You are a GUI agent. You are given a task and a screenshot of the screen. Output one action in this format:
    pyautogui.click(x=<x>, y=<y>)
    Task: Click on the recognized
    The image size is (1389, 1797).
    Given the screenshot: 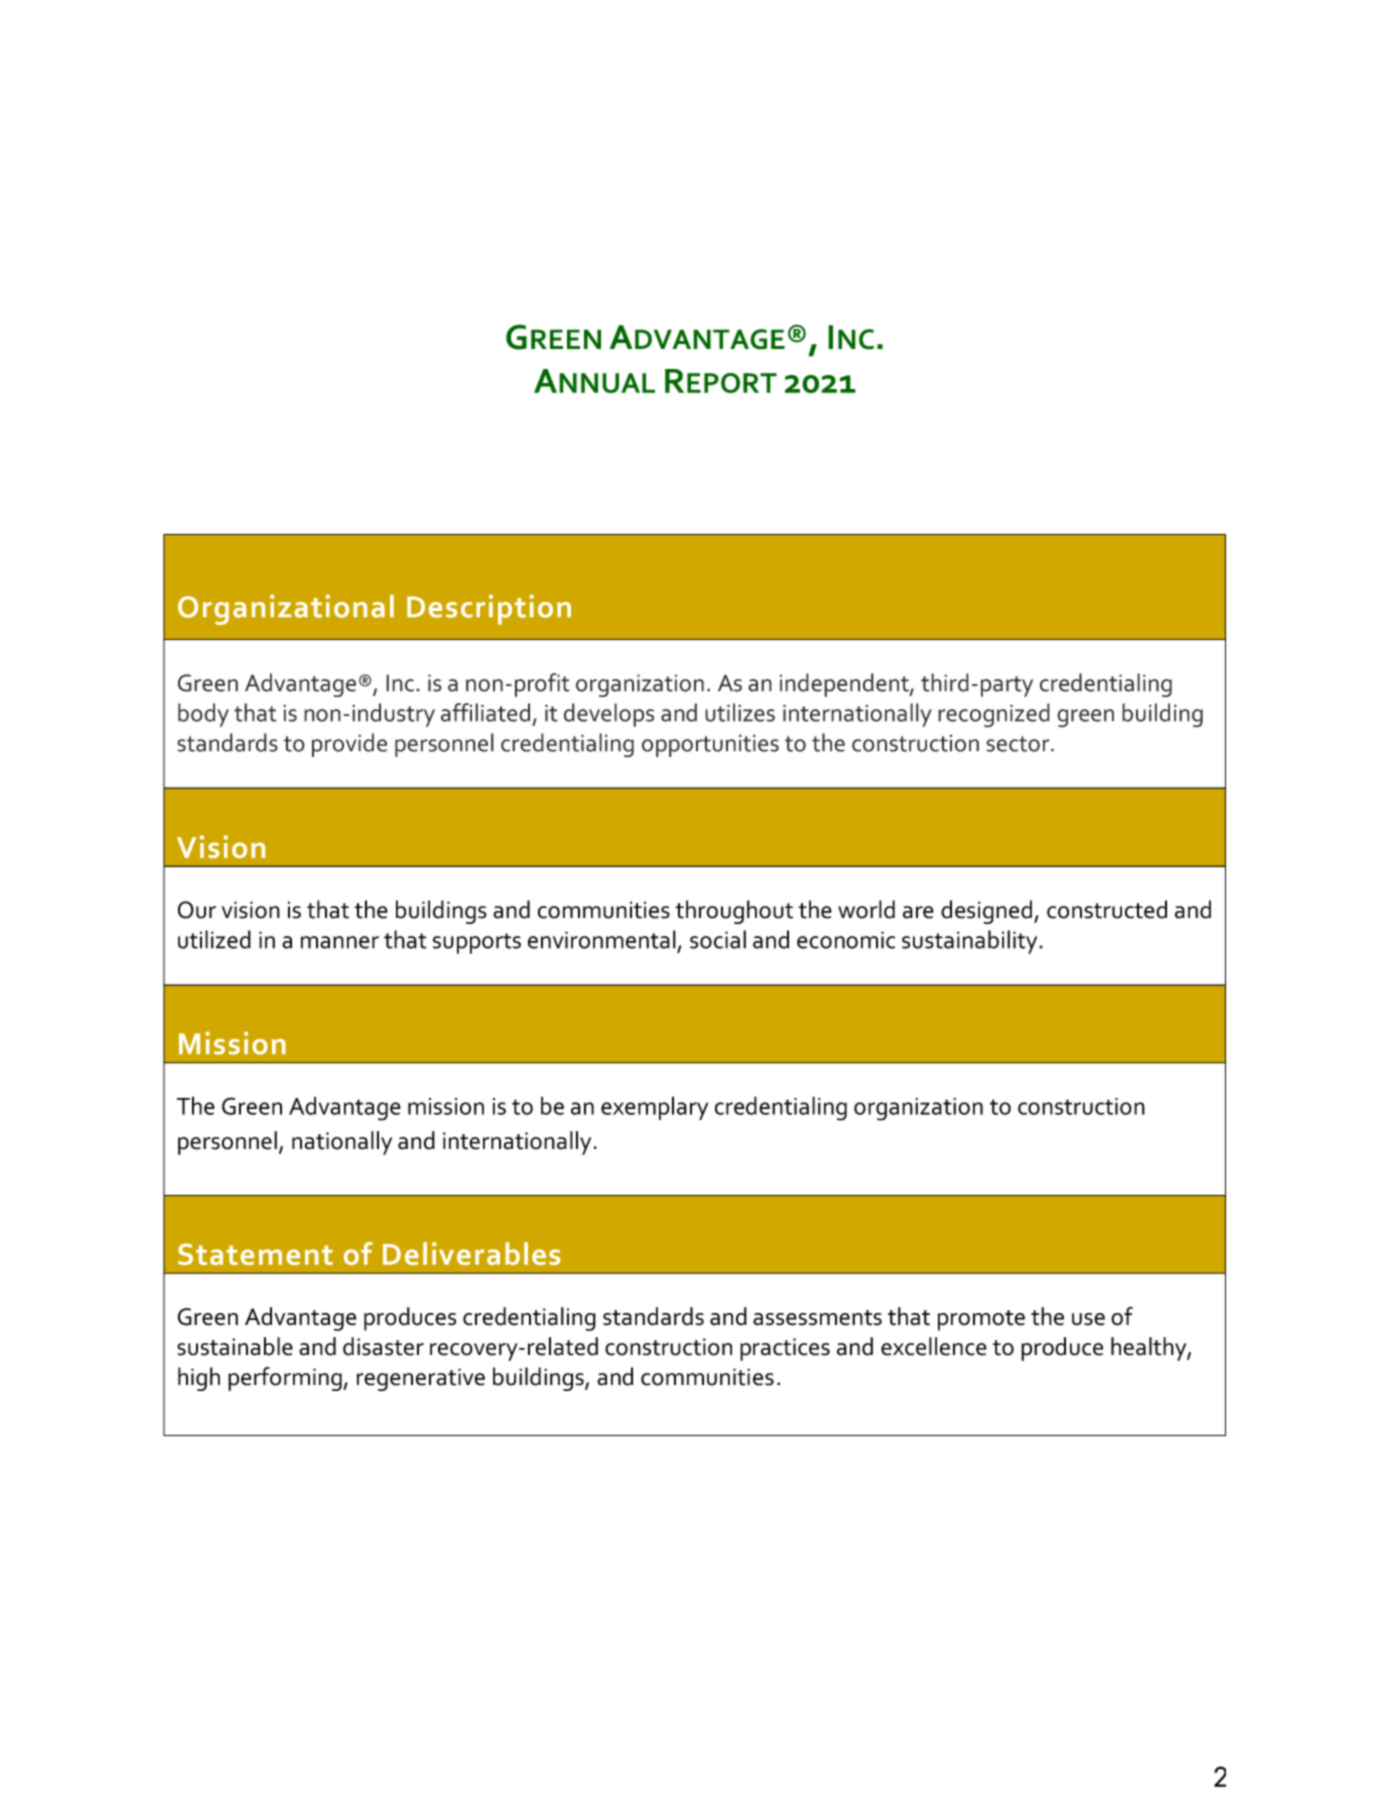 What is the action you would take?
    pyautogui.click(x=994, y=715)
